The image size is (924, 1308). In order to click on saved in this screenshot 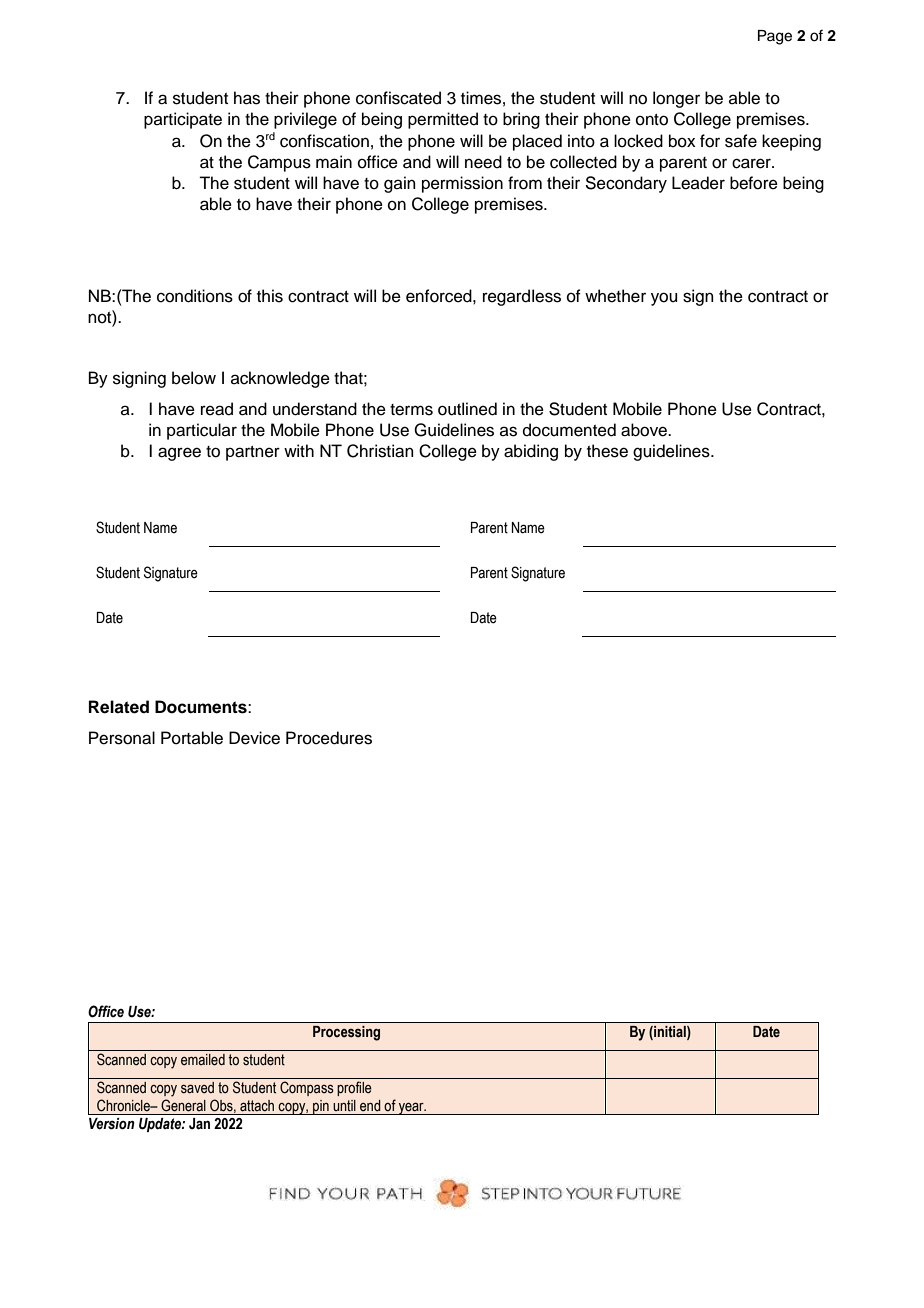, I will do `click(197, 1088)`.
